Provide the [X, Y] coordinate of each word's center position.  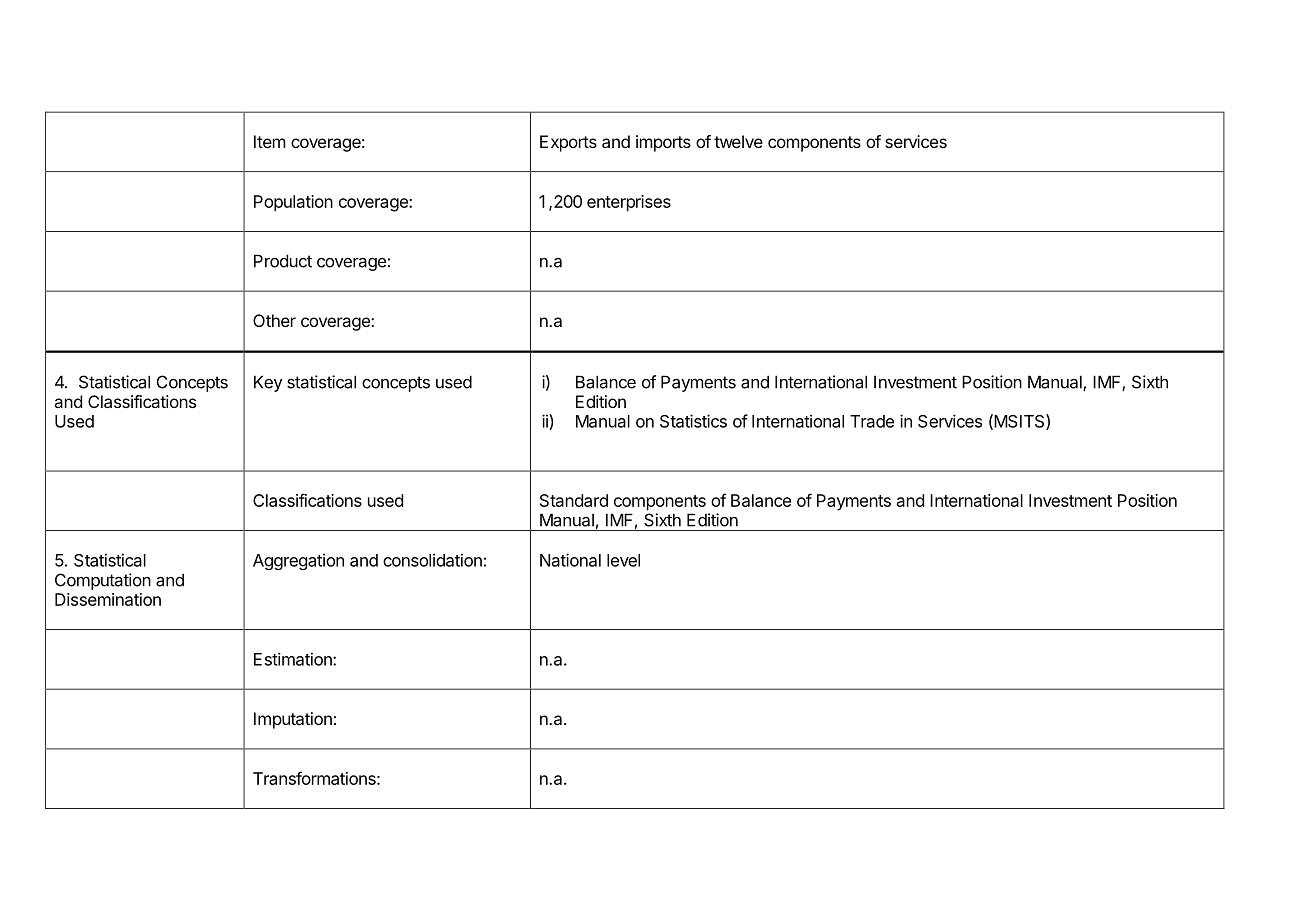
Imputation [293, 720]
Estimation [294, 659]
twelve [738, 141]
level [623, 560]
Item [270, 141]
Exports [568, 143]
